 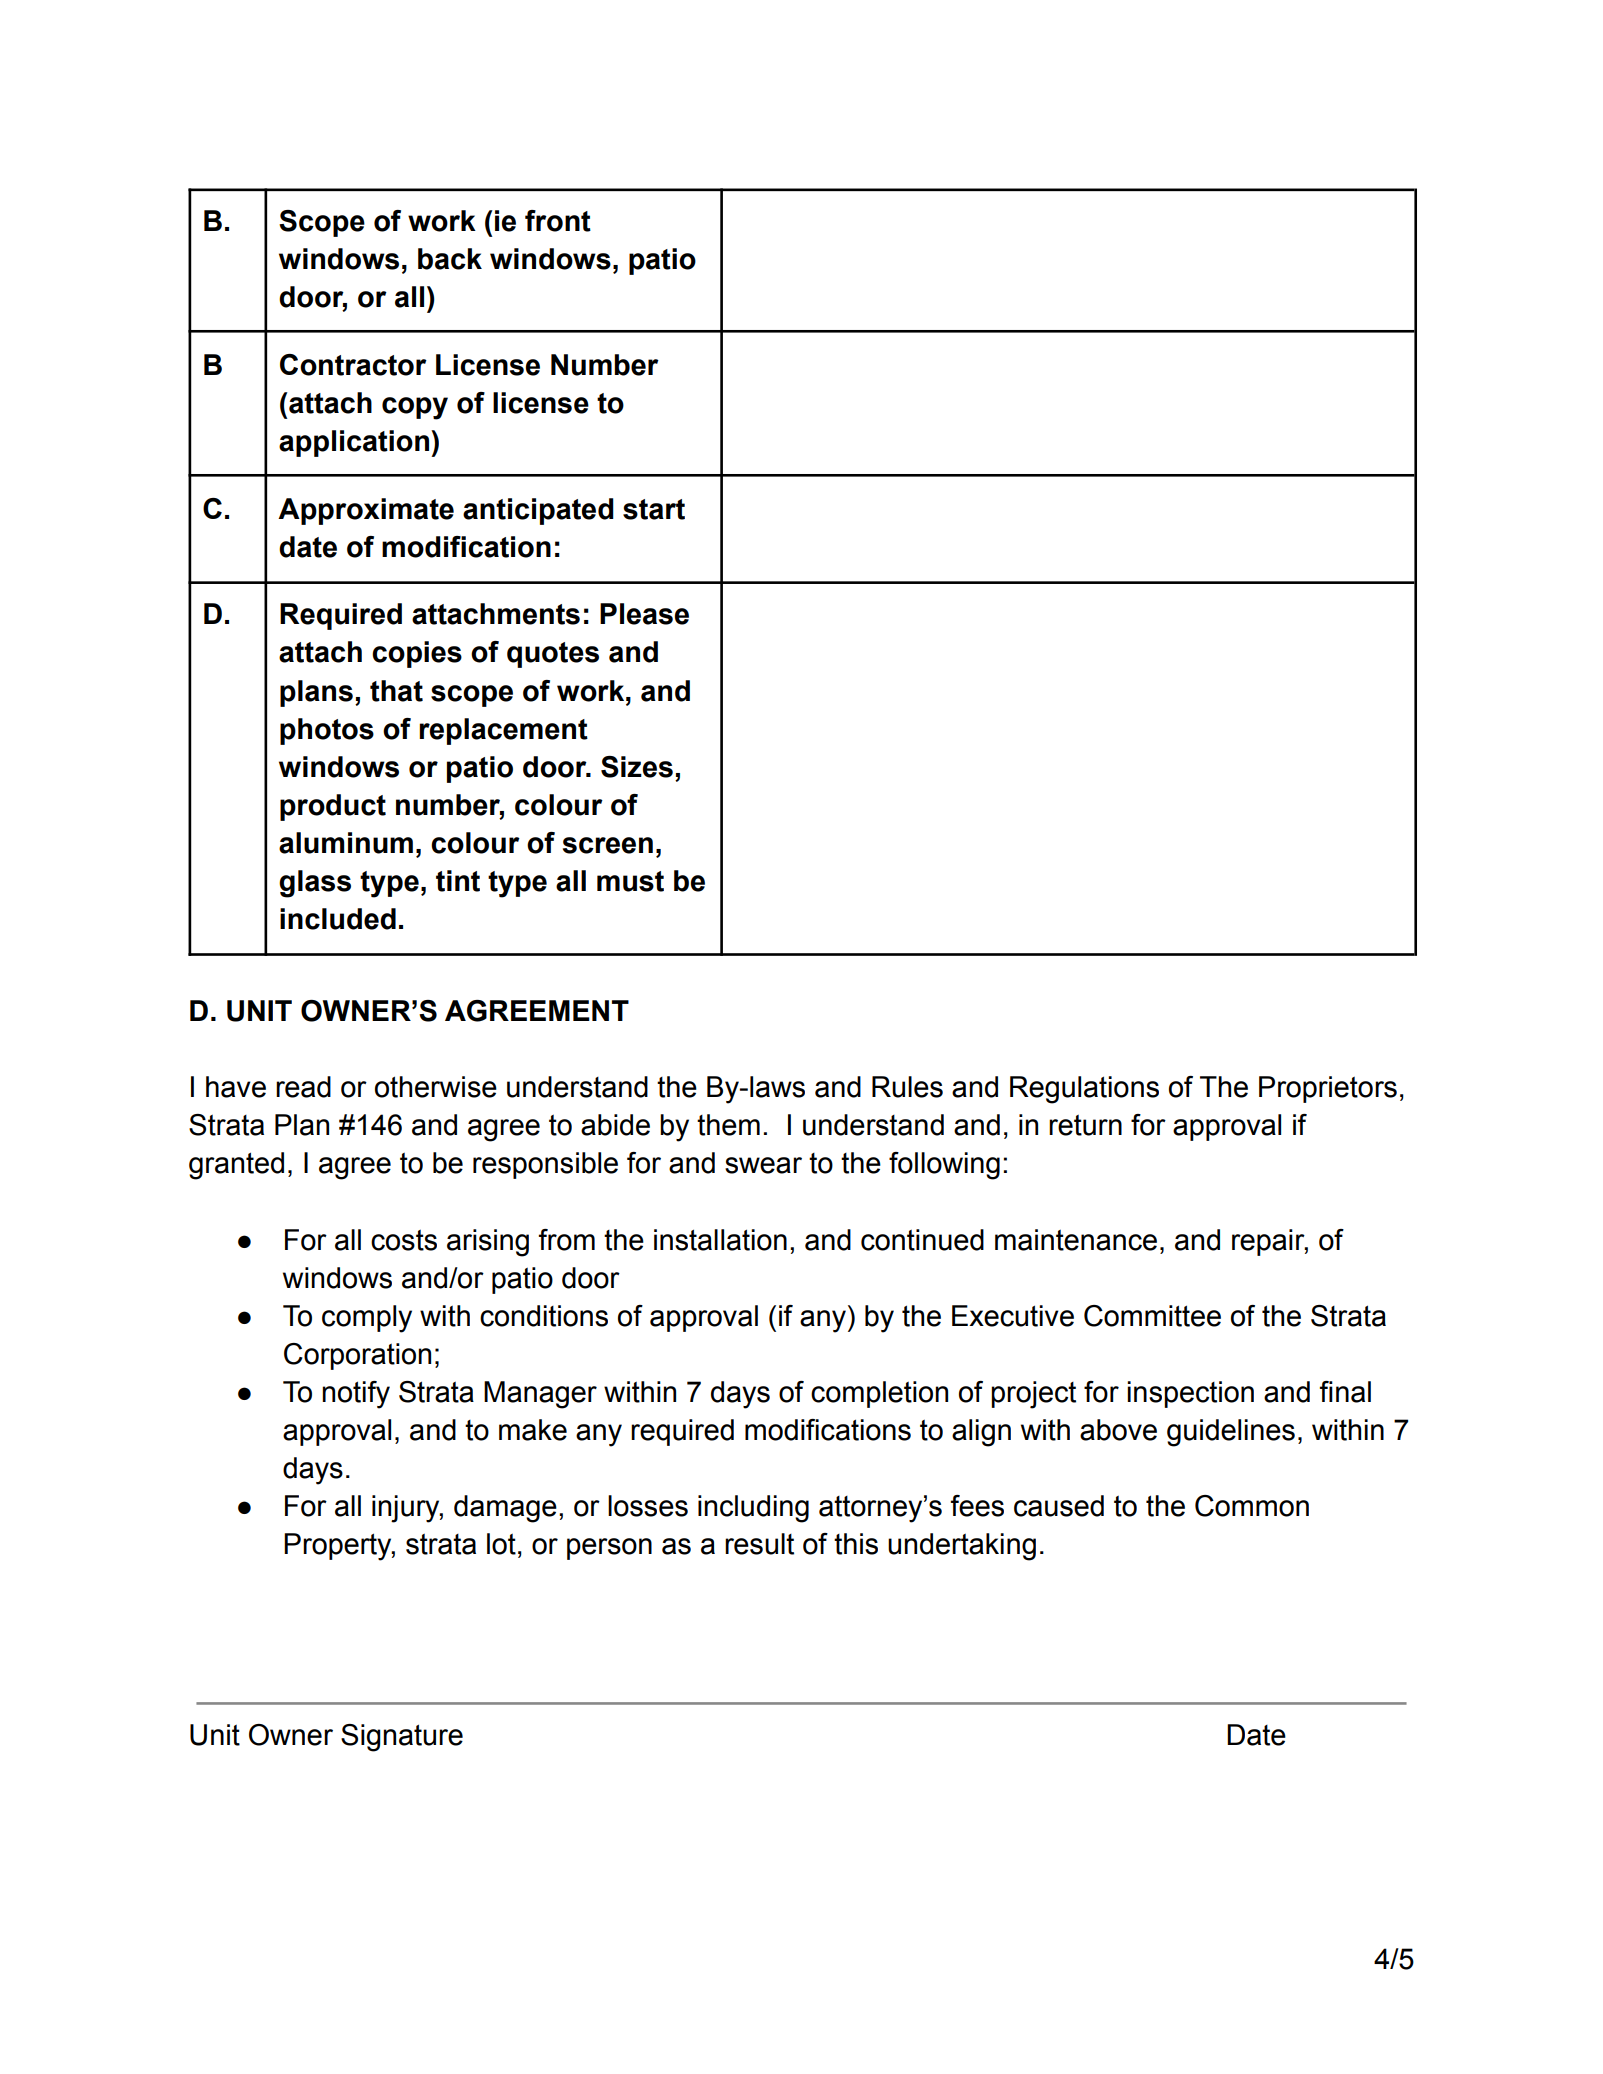 What do you see at coordinates (338, 919) in the image?
I see `included` at bounding box center [338, 919].
